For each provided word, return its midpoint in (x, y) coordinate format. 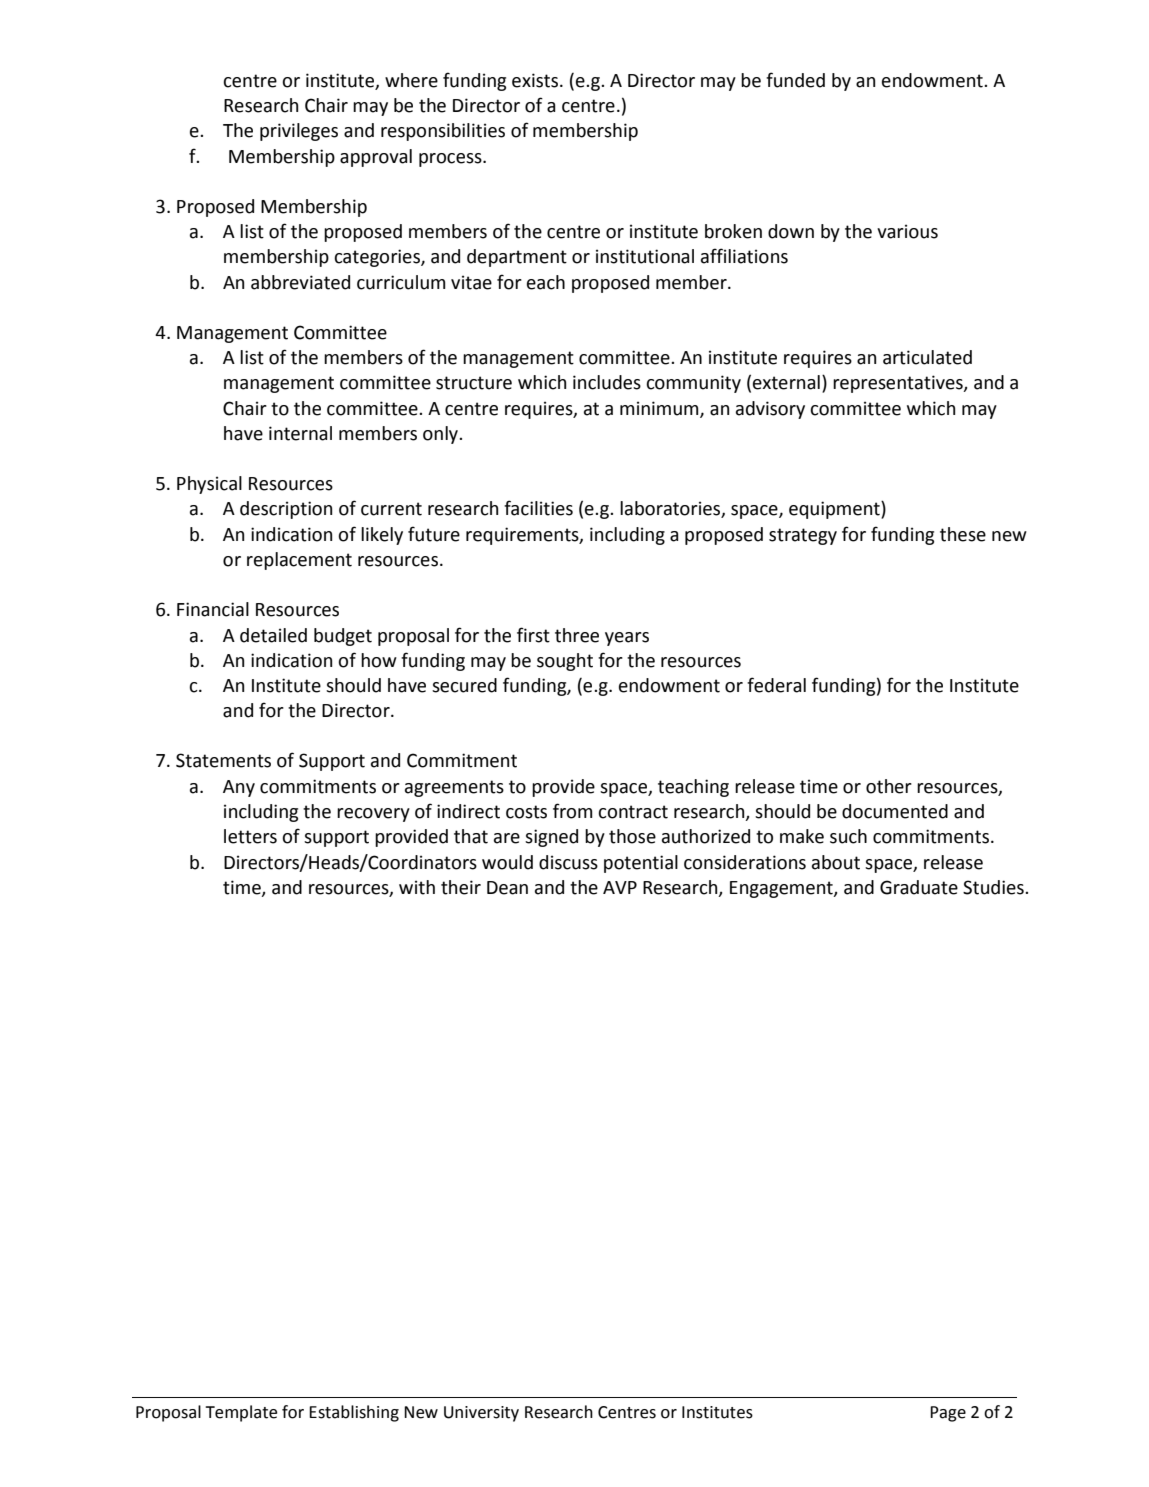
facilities (538, 508)
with (417, 887)
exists (536, 80)
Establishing (354, 1413)
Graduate (919, 887)
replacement (299, 561)
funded (795, 80)
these (963, 534)
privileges (299, 132)
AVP (620, 887)
